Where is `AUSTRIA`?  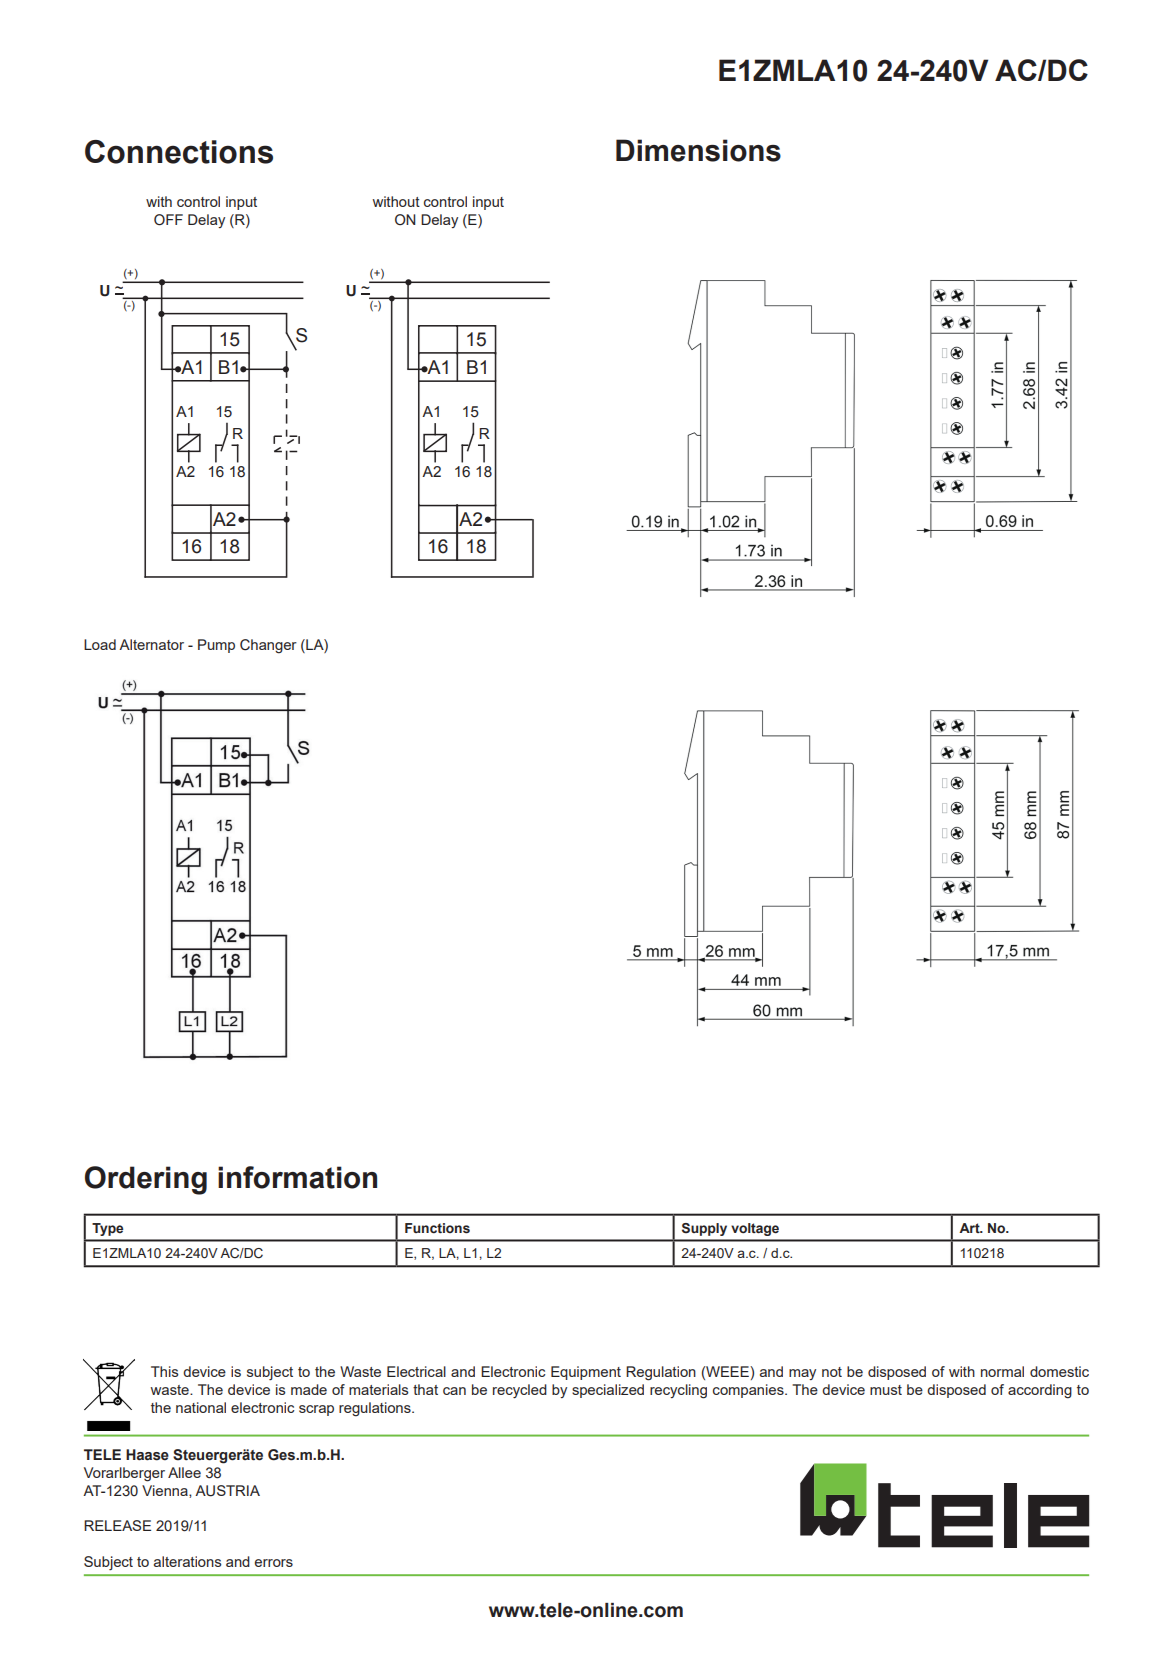 AUSTRIA is located at coordinates (227, 1491).
